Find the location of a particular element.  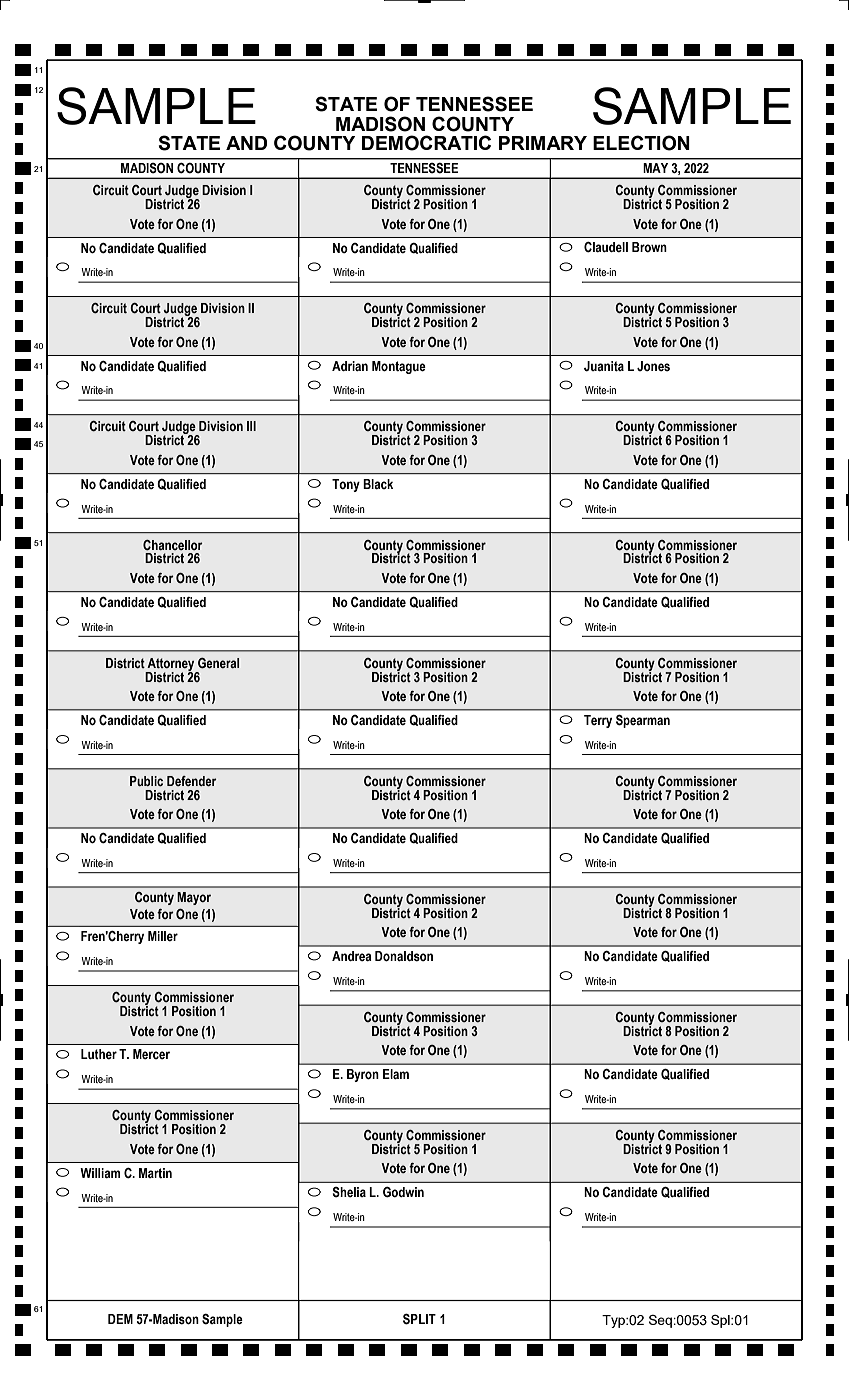

Martin is located at coordinates (155, 1173).
